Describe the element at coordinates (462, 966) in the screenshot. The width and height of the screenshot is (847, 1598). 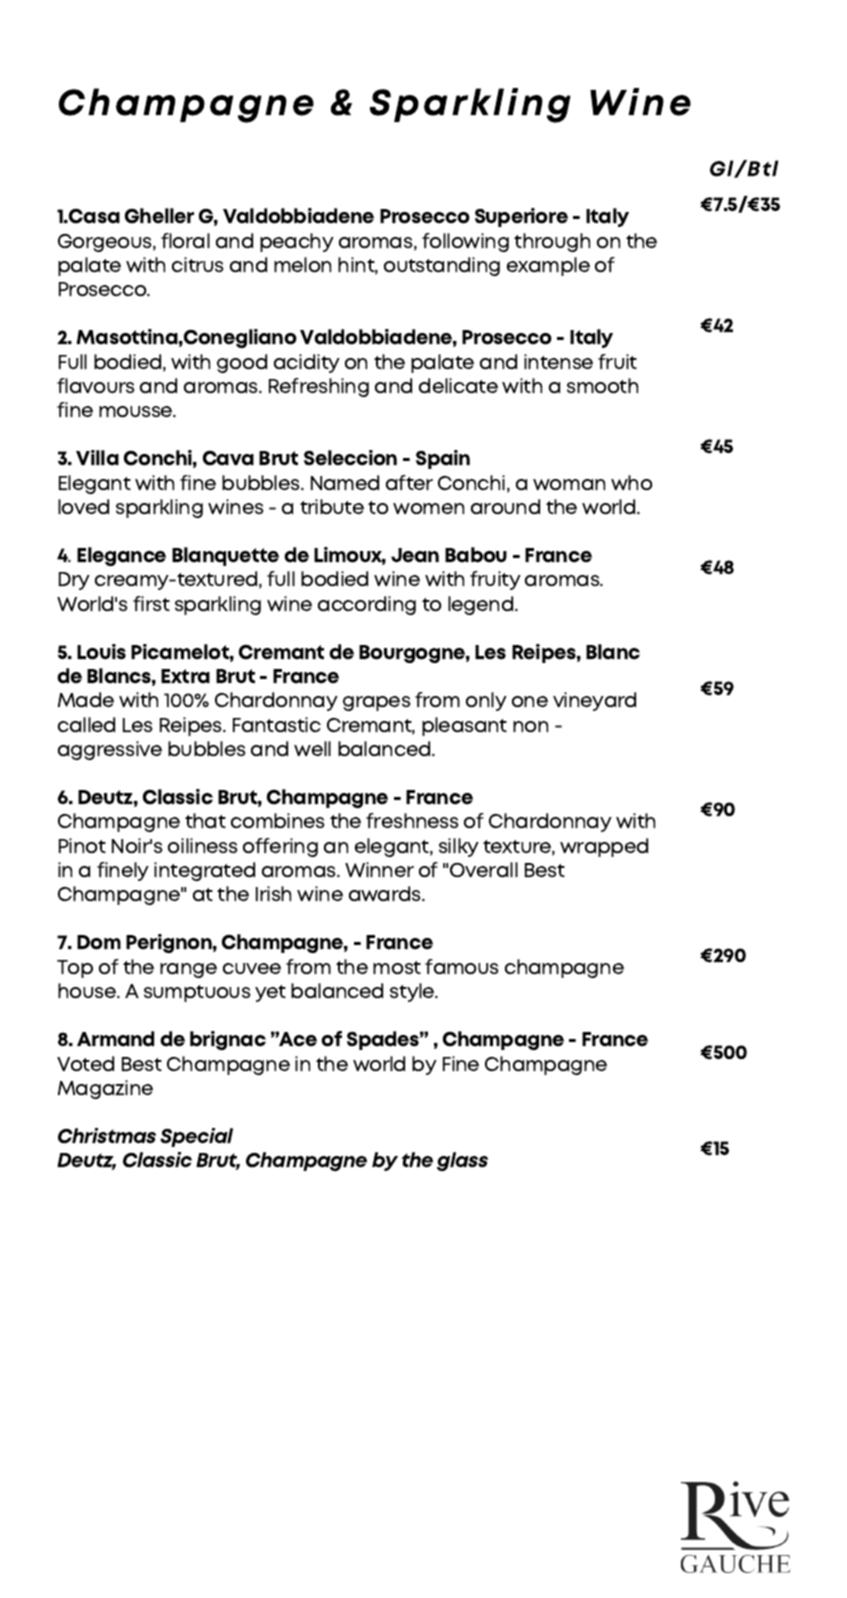
I see `famous` at that location.
